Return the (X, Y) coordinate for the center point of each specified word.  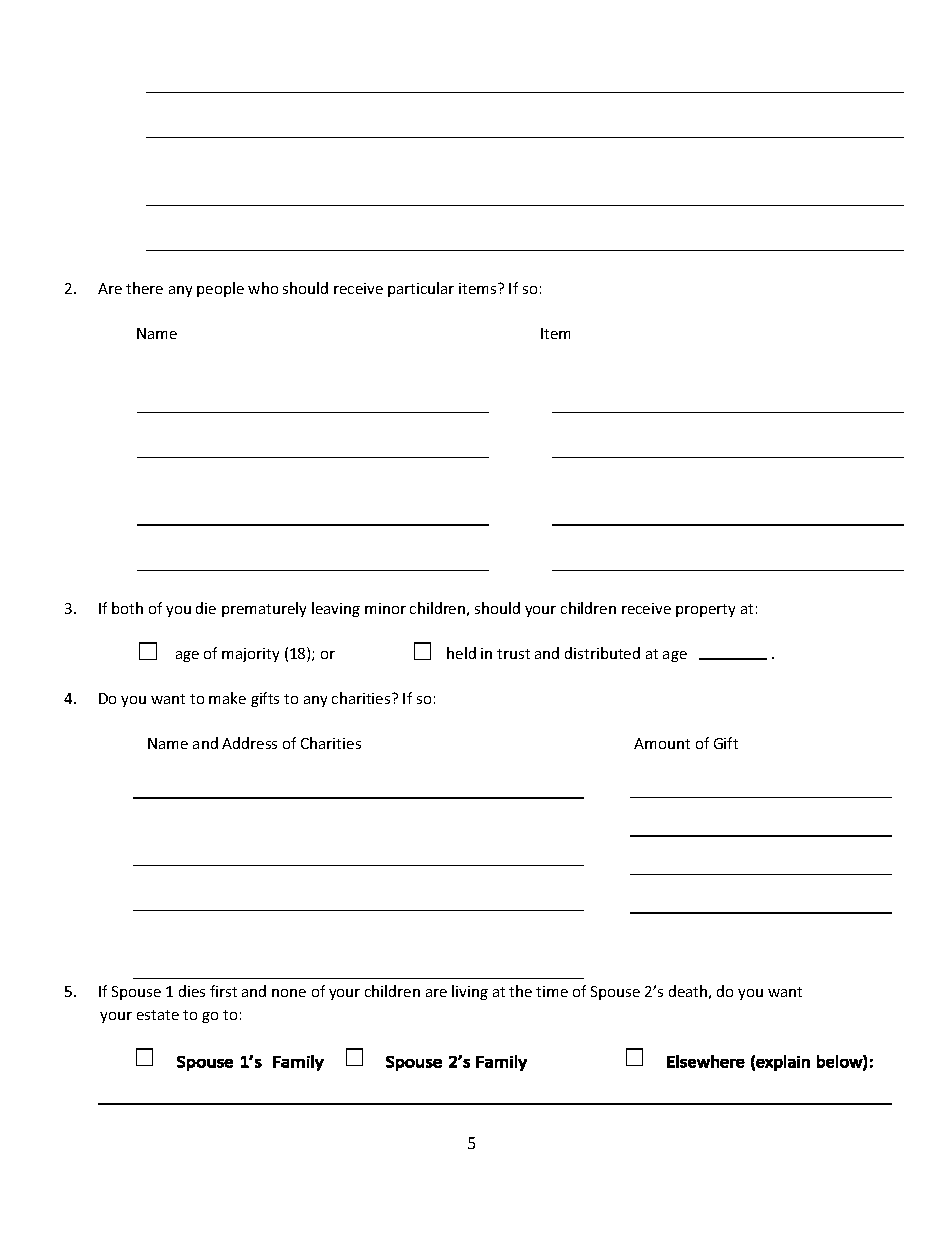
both (127, 608)
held (461, 653)
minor (385, 608)
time (552, 991)
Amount (662, 743)
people (220, 289)
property (705, 610)
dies (192, 991)
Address (249, 743)
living (470, 992)
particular (421, 289)
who (263, 288)
